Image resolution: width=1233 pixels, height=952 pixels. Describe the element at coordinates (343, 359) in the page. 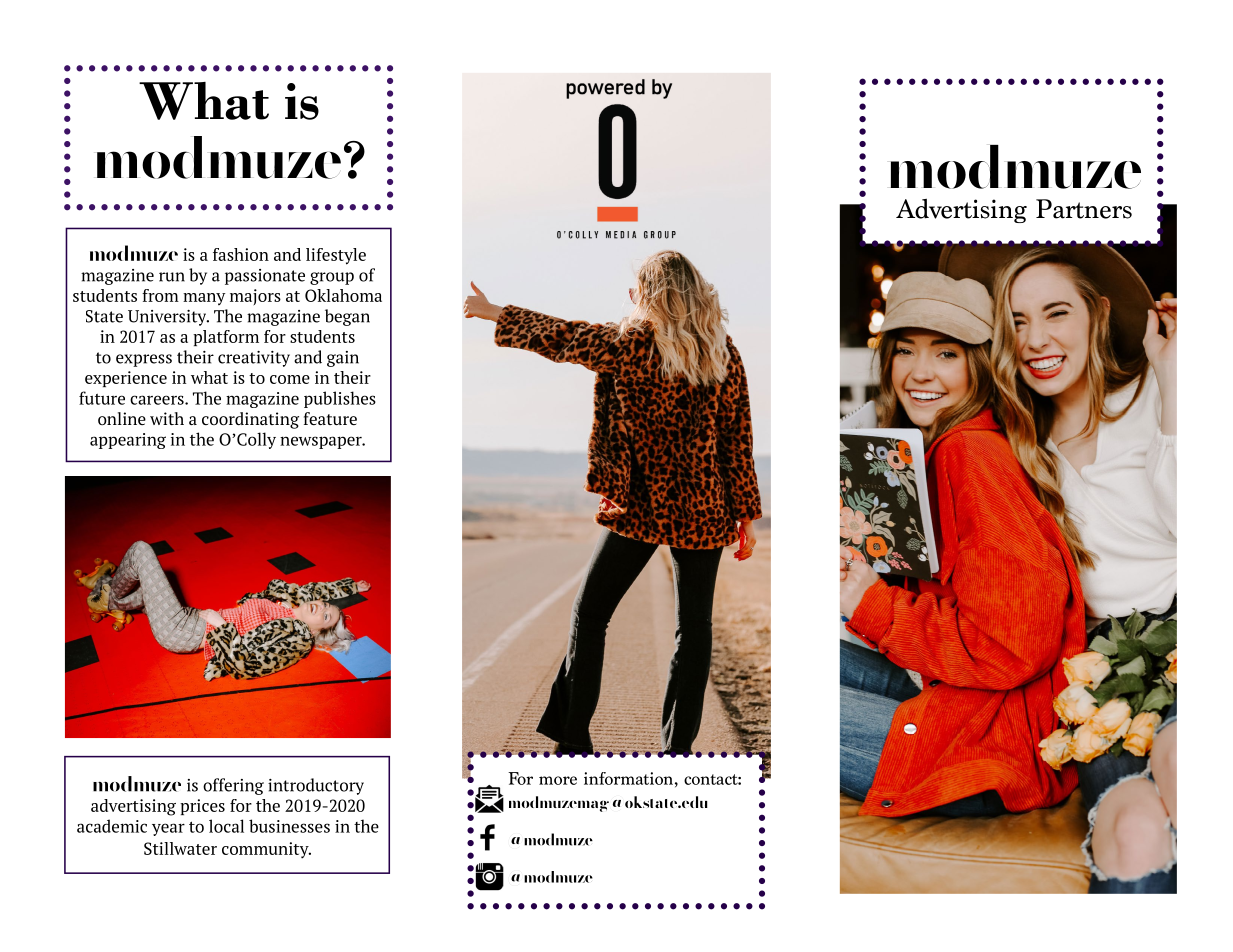

I see `gain` at that location.
